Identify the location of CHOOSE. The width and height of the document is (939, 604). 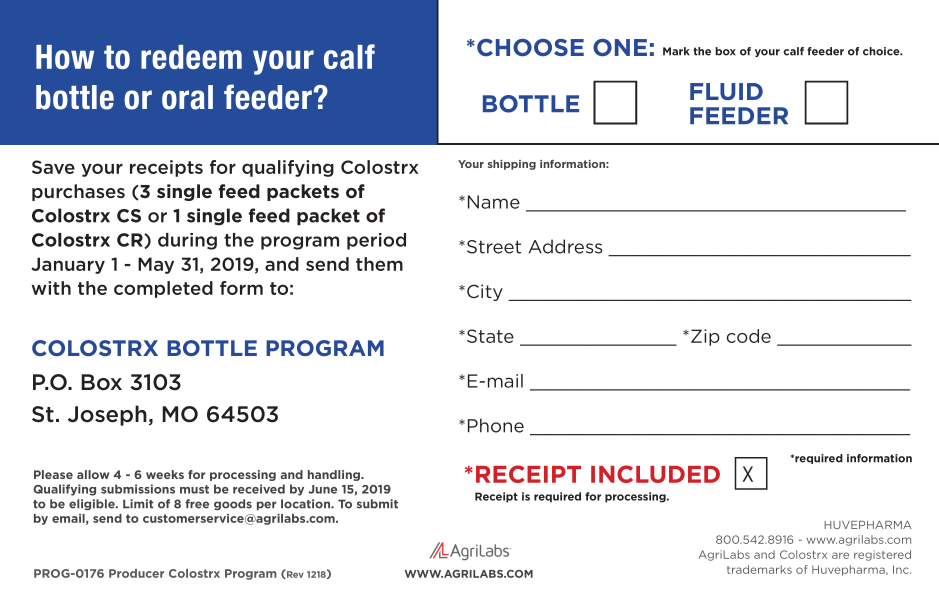
(530, 47).
